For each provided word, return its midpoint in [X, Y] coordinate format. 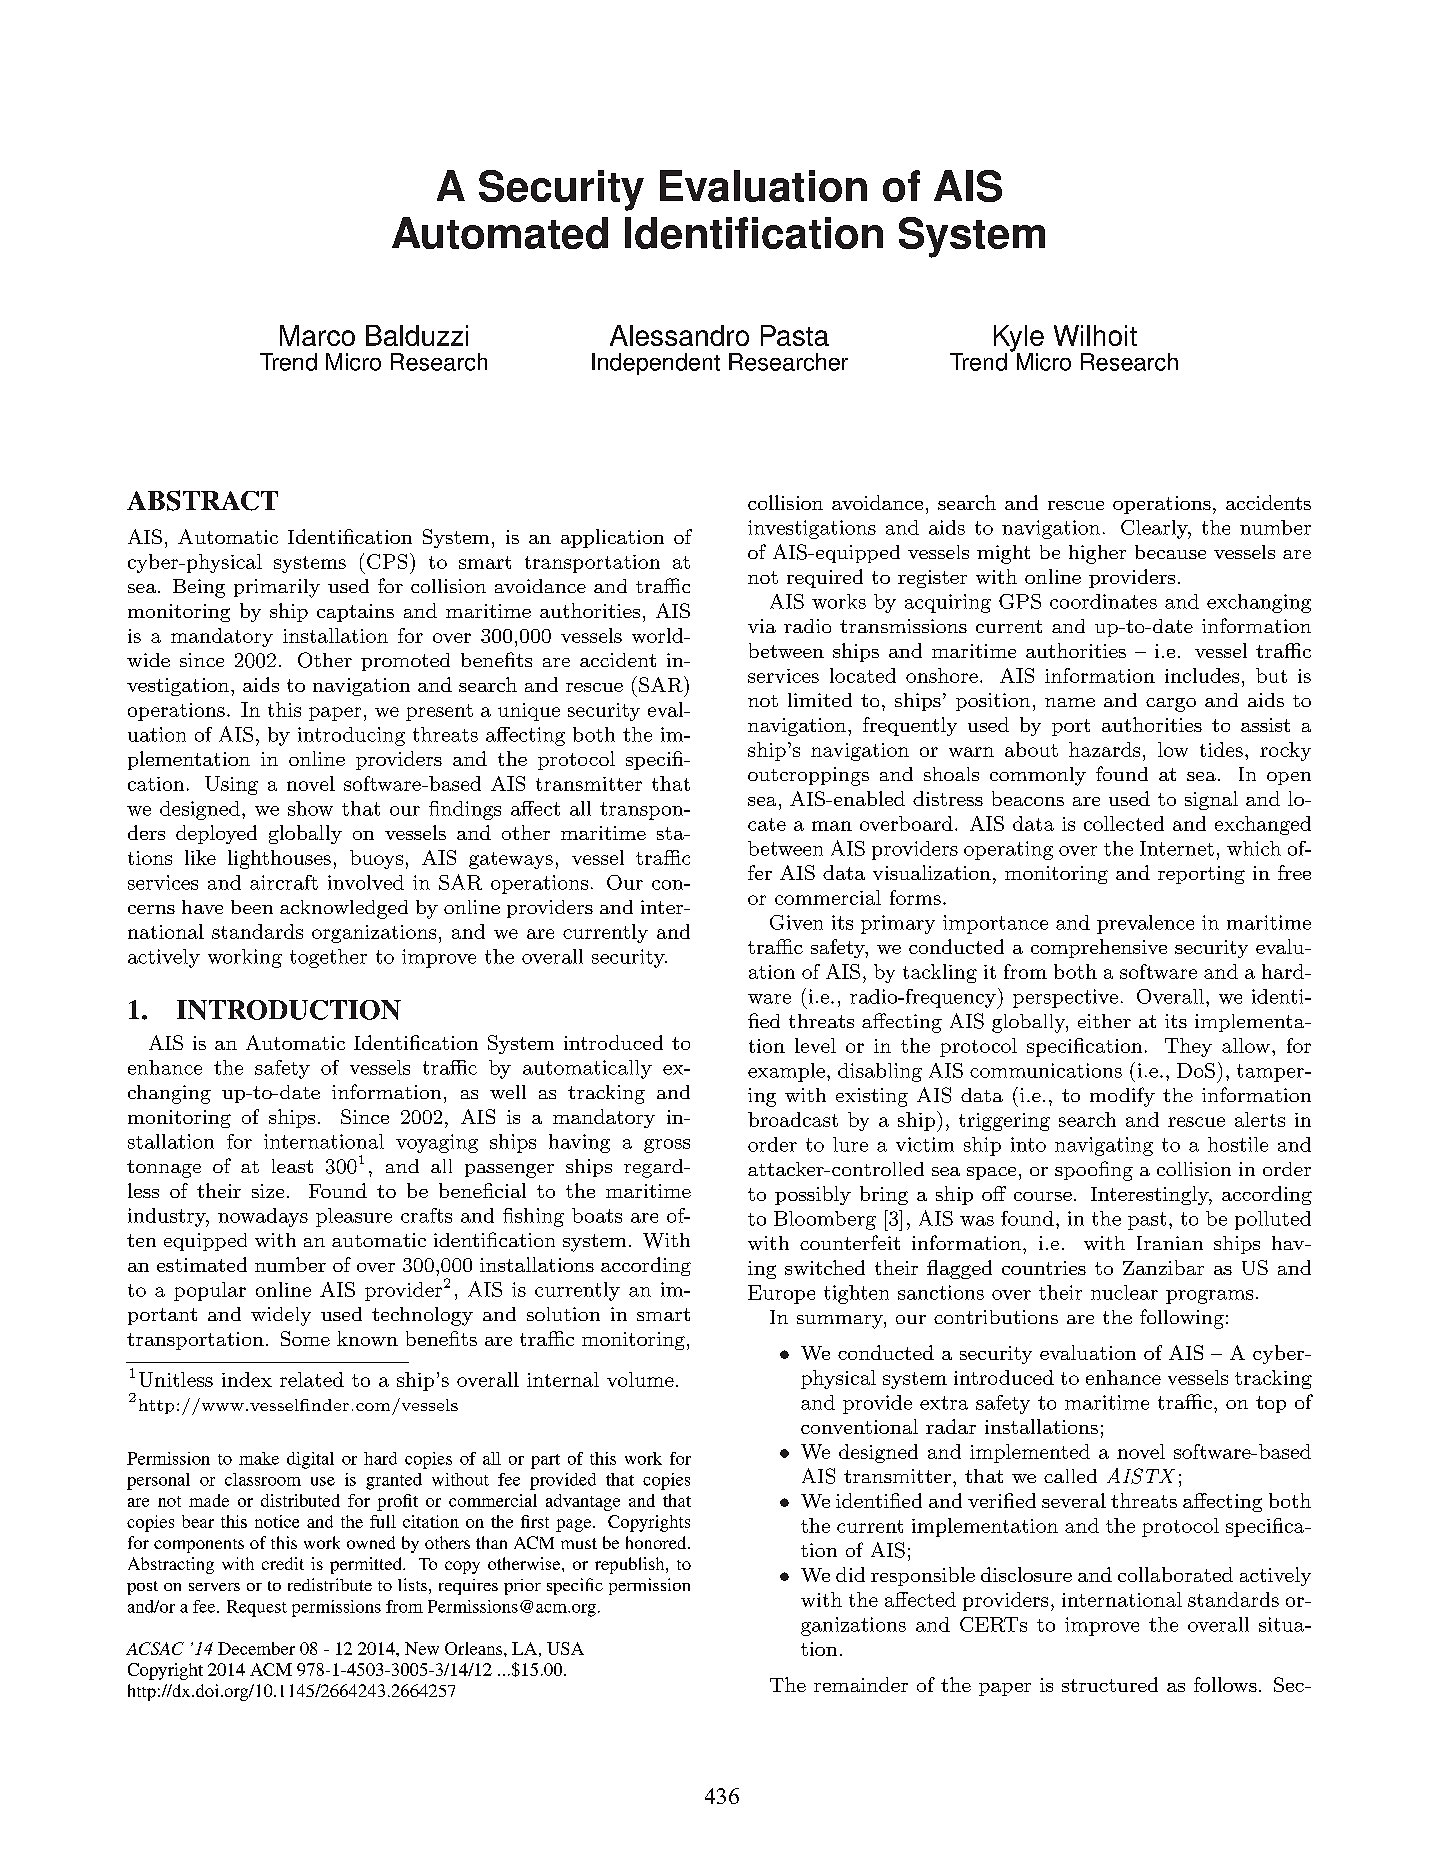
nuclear [1124, 1292]
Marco [317, 335]
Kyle [1019, 339]
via [762, 626]
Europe [781, 1294]
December [256, 1648]
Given [796, 922]
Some [305, 1338]
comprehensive [1099, 948]
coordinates [1103, 601]
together [328, 958]
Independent [656, 364]
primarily [277, 588]
